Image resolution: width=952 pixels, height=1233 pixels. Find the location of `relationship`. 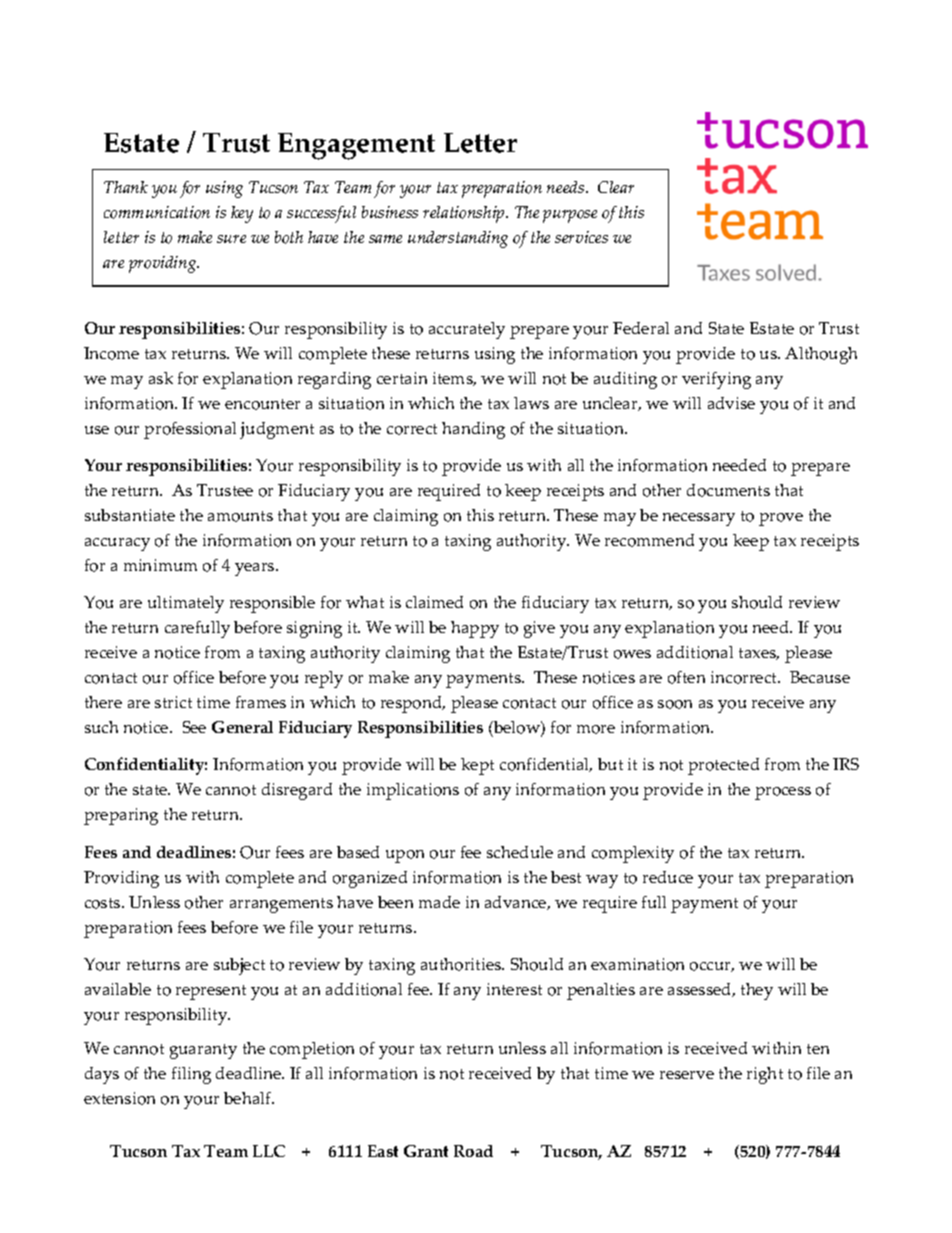

relationship is located at coordinates (465, 214).
